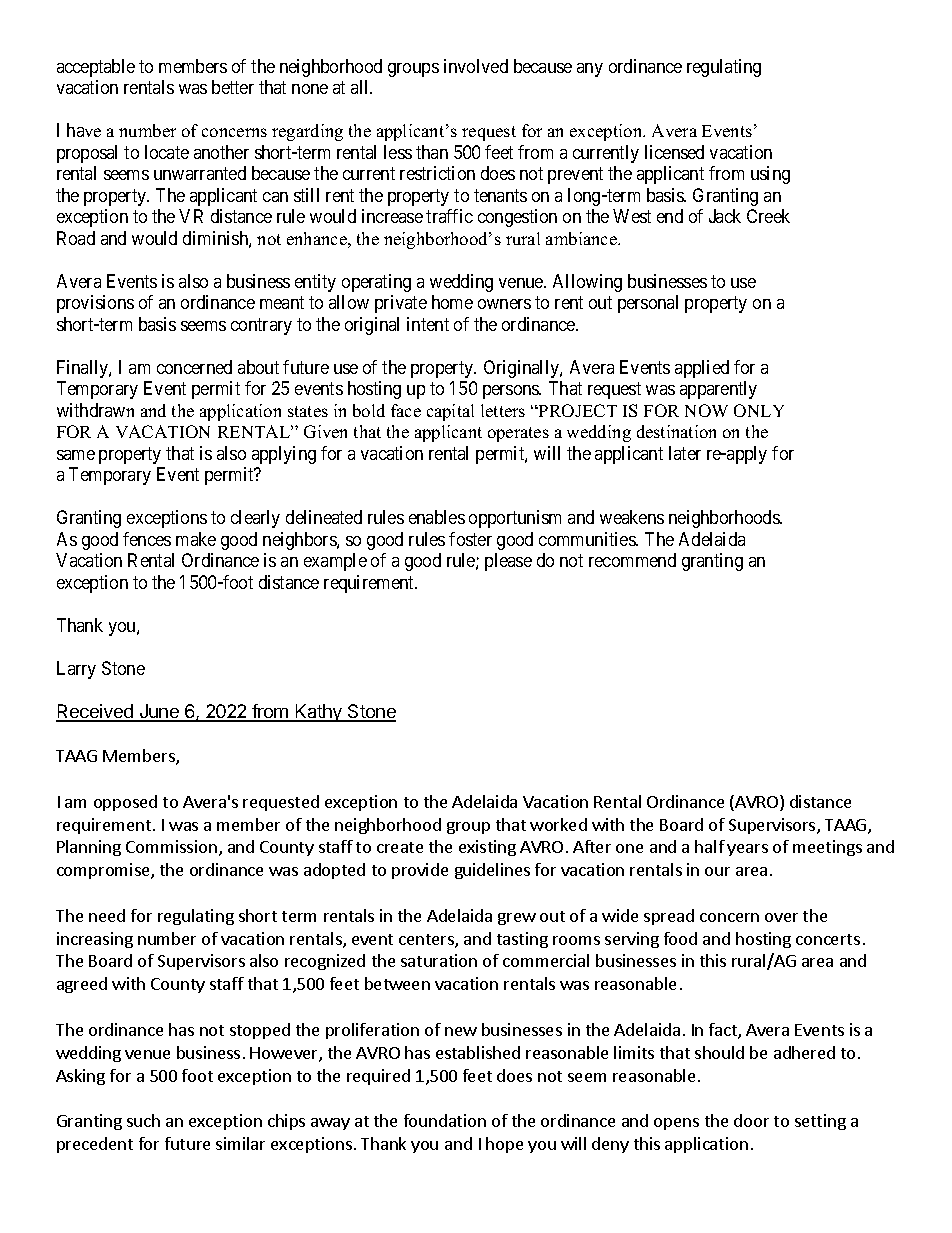 The height and width of the image is (1233, 952). What do you see at coordinates (420, 871) in the image?
I see `provide` at bounding box center [420, 871].
